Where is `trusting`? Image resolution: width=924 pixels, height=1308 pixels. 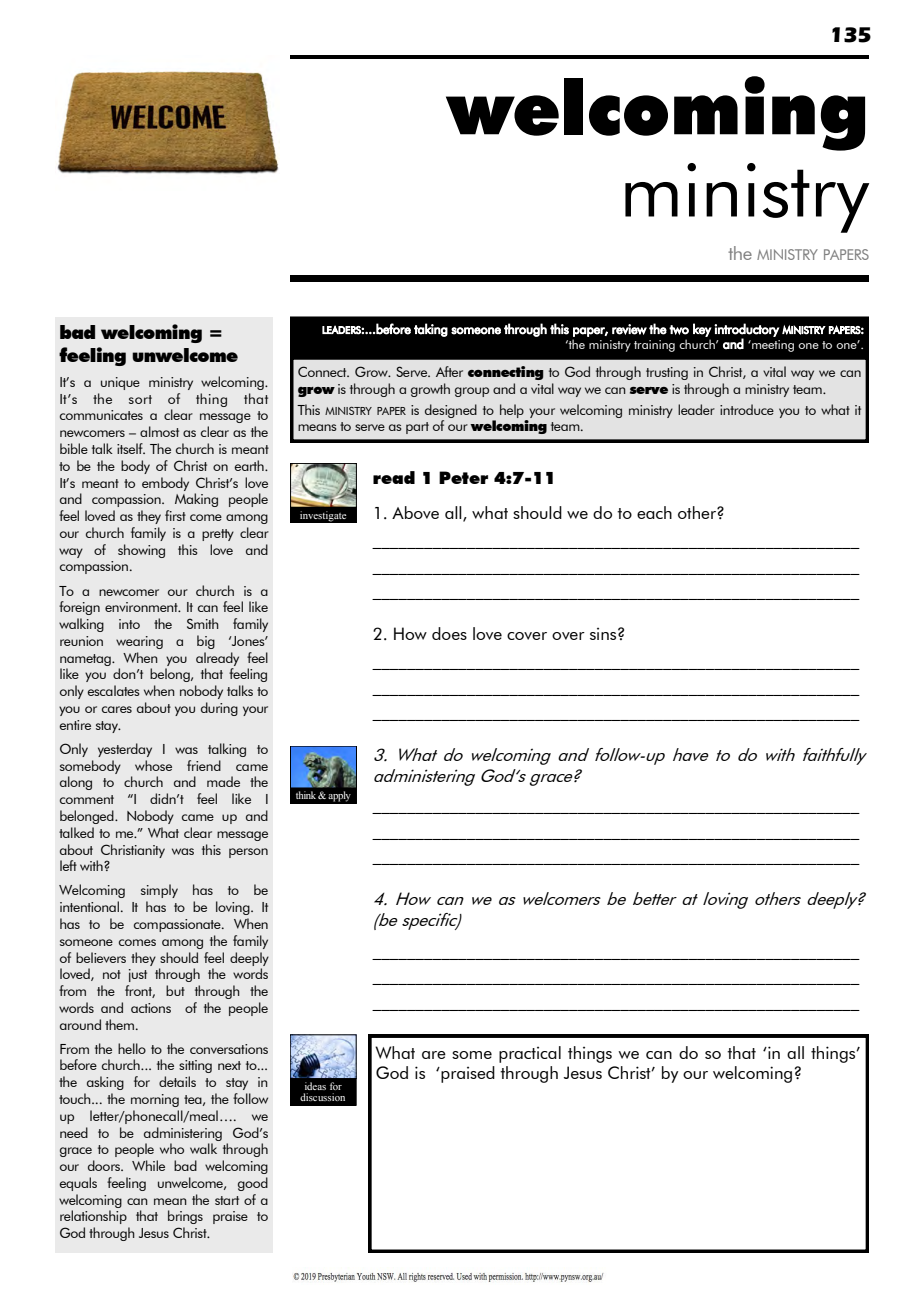 trusting is located at coordinates (667, 373).
